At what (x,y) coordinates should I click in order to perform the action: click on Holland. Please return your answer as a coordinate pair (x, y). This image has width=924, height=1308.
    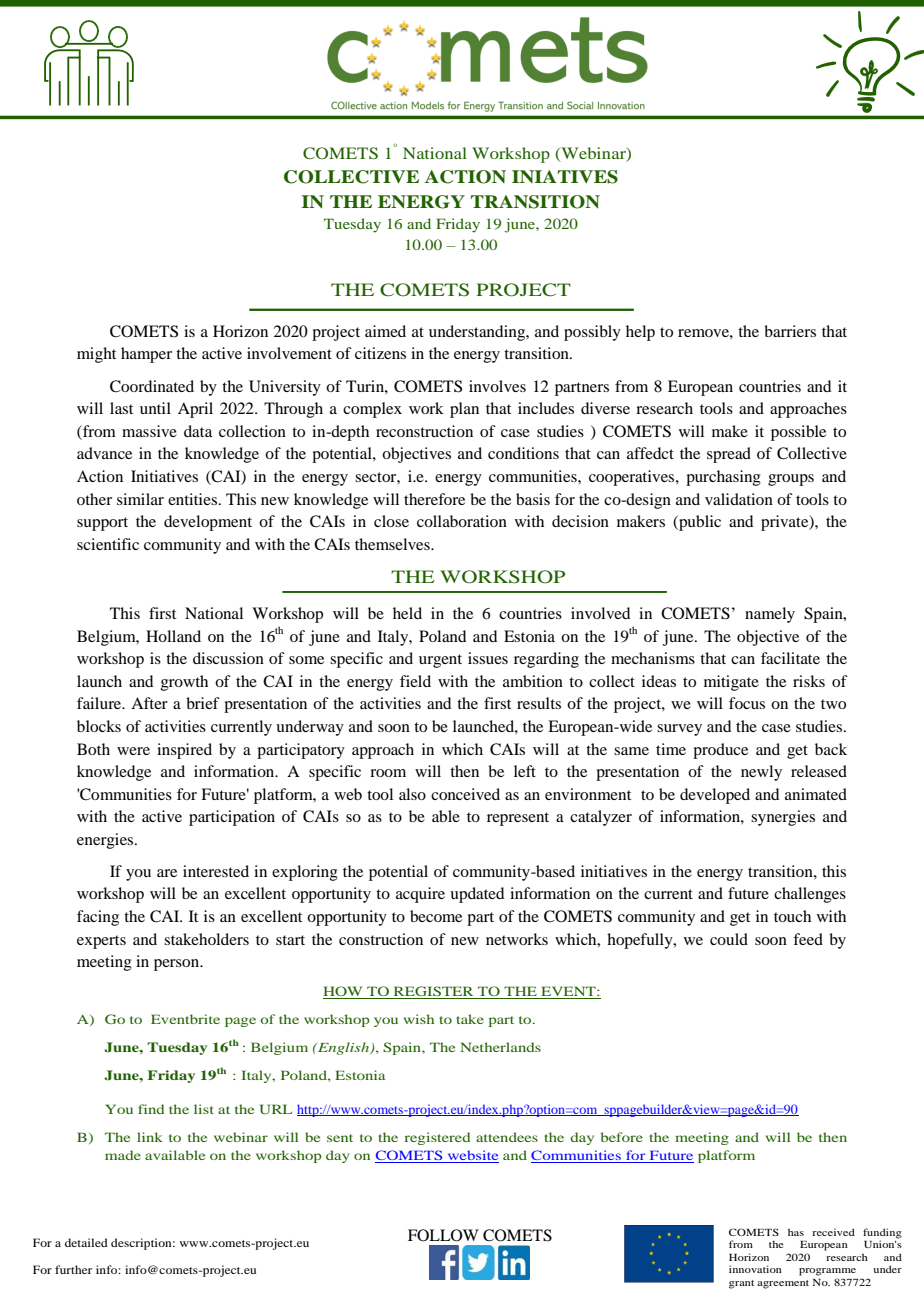
    Looking at the image, I should click on (173, 636).
